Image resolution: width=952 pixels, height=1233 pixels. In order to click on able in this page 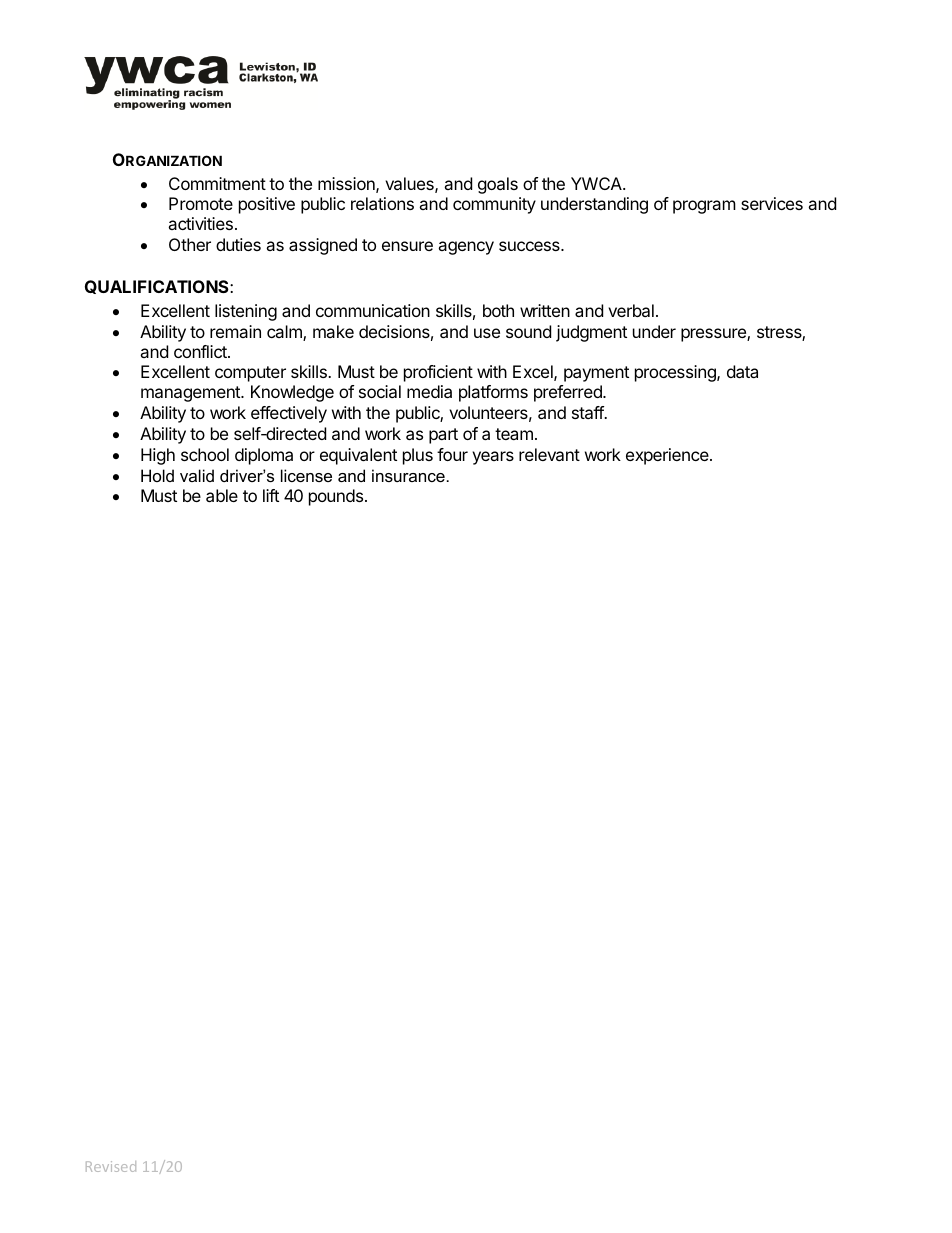, I will do `click(222, 495)`.
